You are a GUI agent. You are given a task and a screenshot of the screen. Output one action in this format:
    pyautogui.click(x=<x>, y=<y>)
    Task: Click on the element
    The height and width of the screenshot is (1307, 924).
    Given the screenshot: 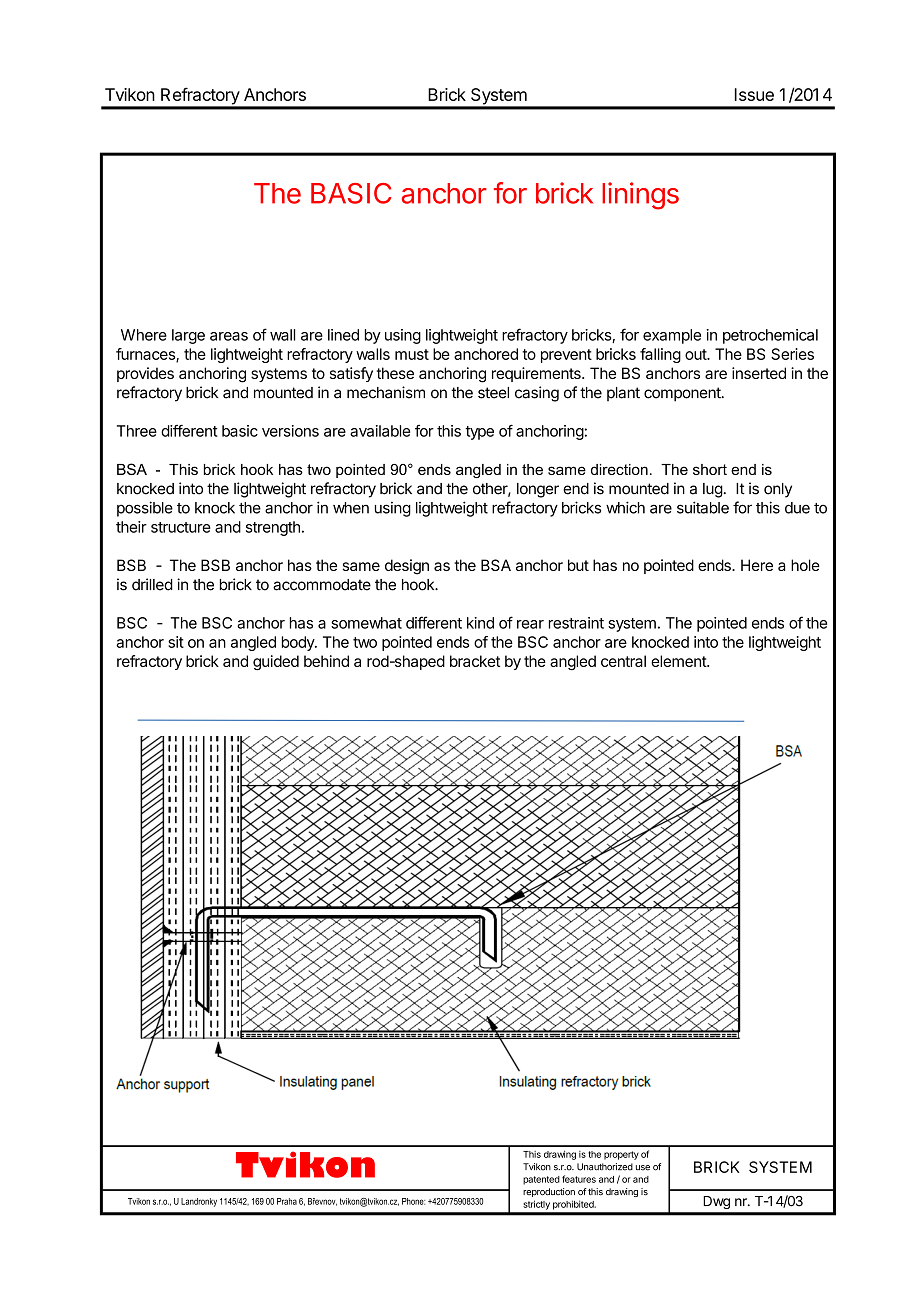 What is the action you would take?
    pyautogui.click(x=679, y=661)
